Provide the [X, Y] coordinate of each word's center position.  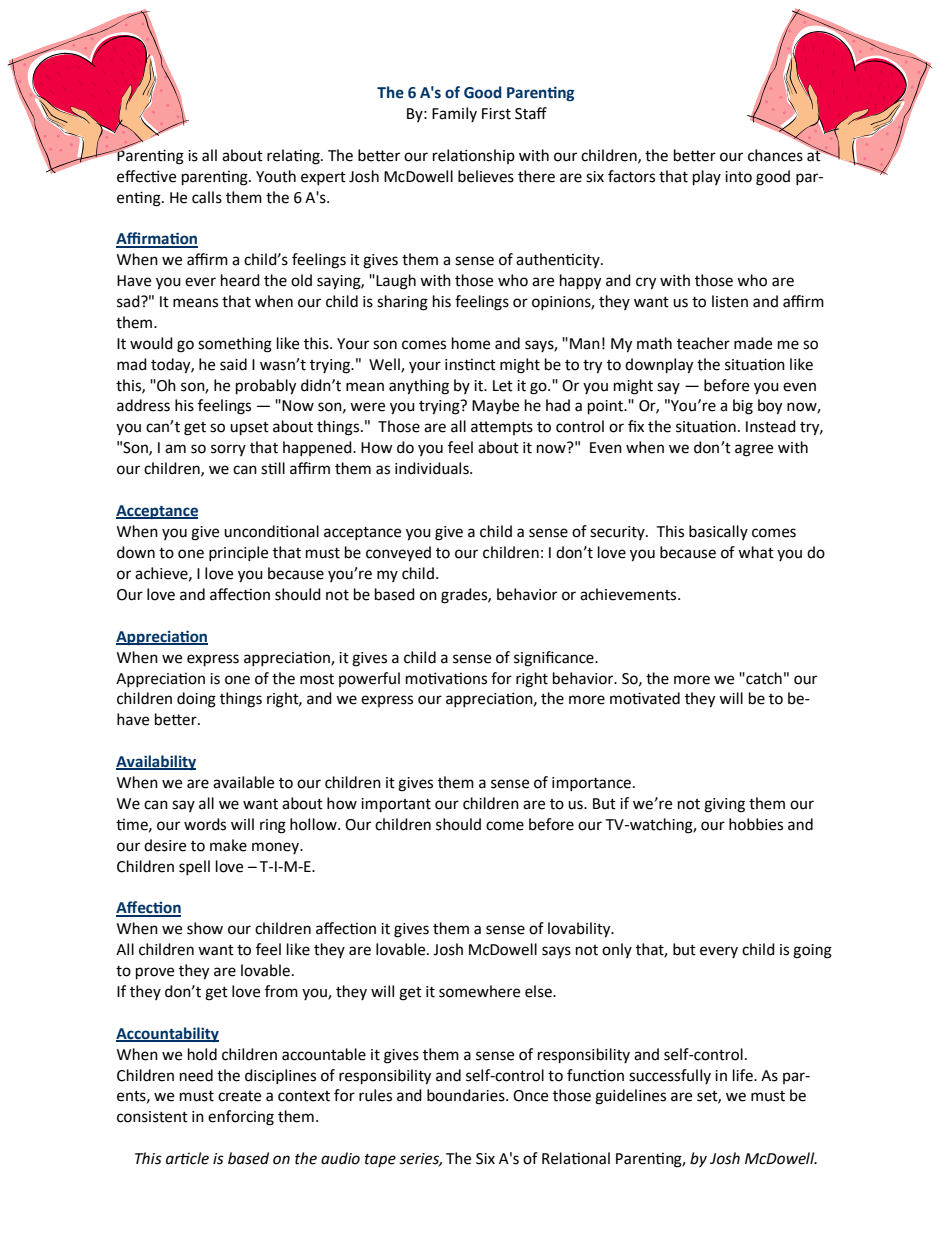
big [743, 407]
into [738, 177]
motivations [446, 678]
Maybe [495, 406]
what [756, 552]
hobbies [756, 824]
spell [194, 867]
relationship [474, 156]
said [233, 364]
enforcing [241, 1118]
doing [196, 700]
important [396, 805]
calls [207, 197]
